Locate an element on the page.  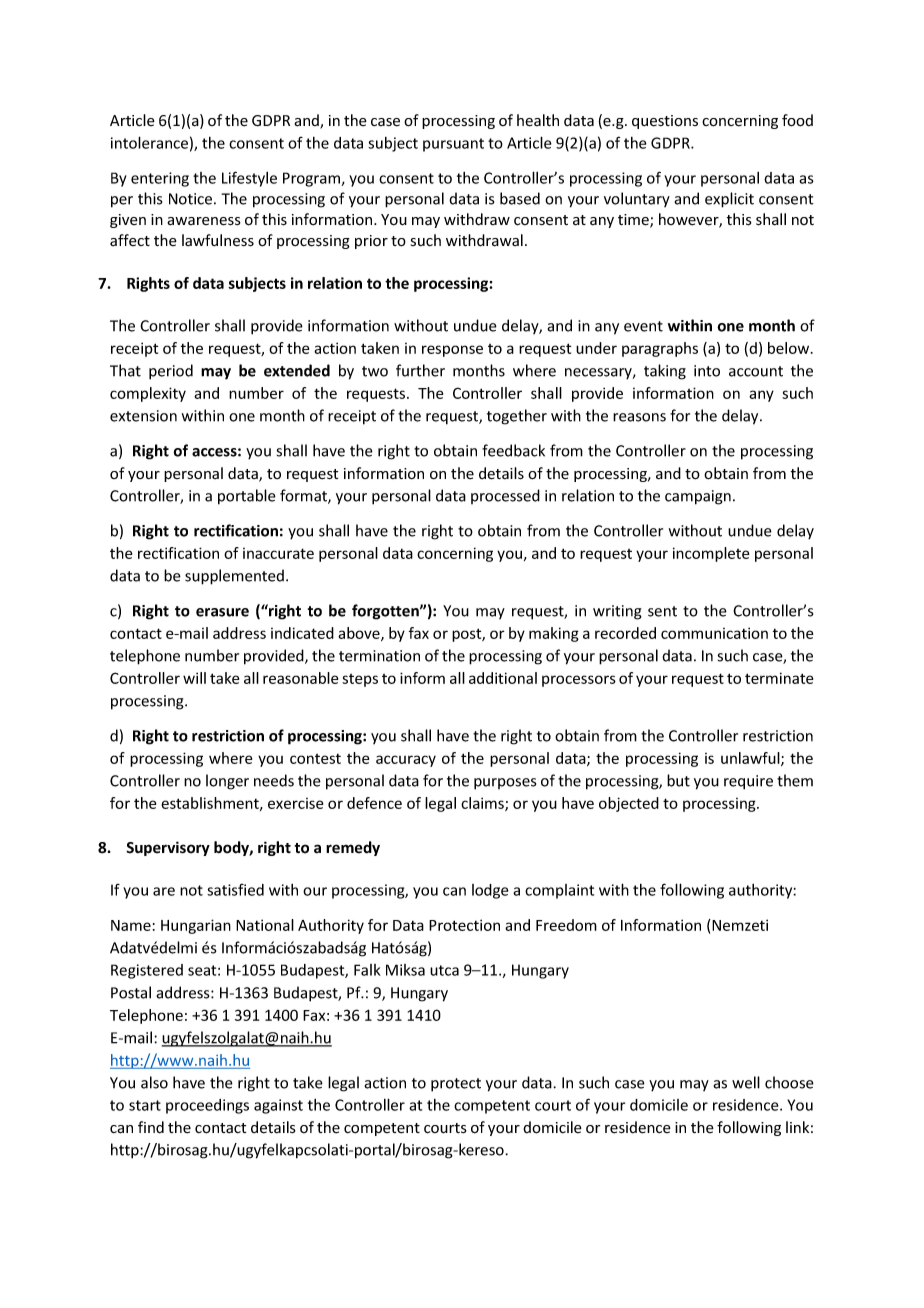
against is located at coordinates (278, 1106).
